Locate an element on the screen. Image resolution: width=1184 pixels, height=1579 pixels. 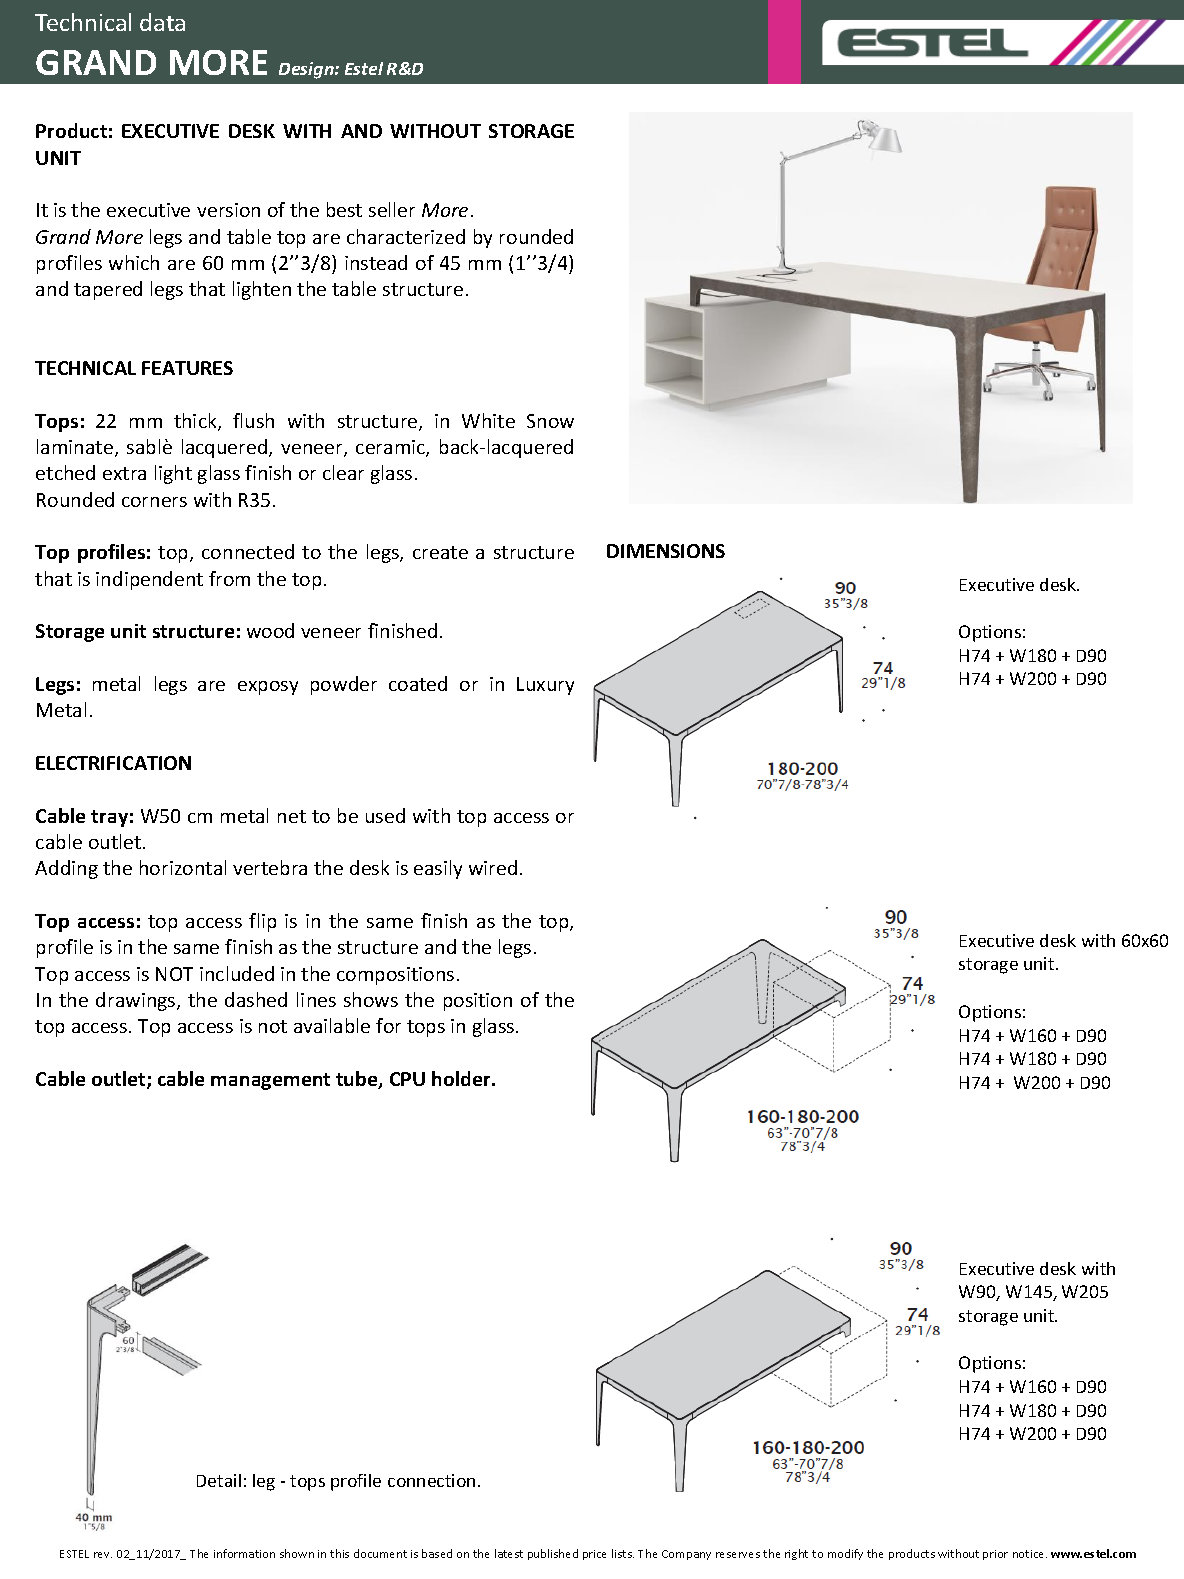
holder is located at coordinates (462, 1078).
